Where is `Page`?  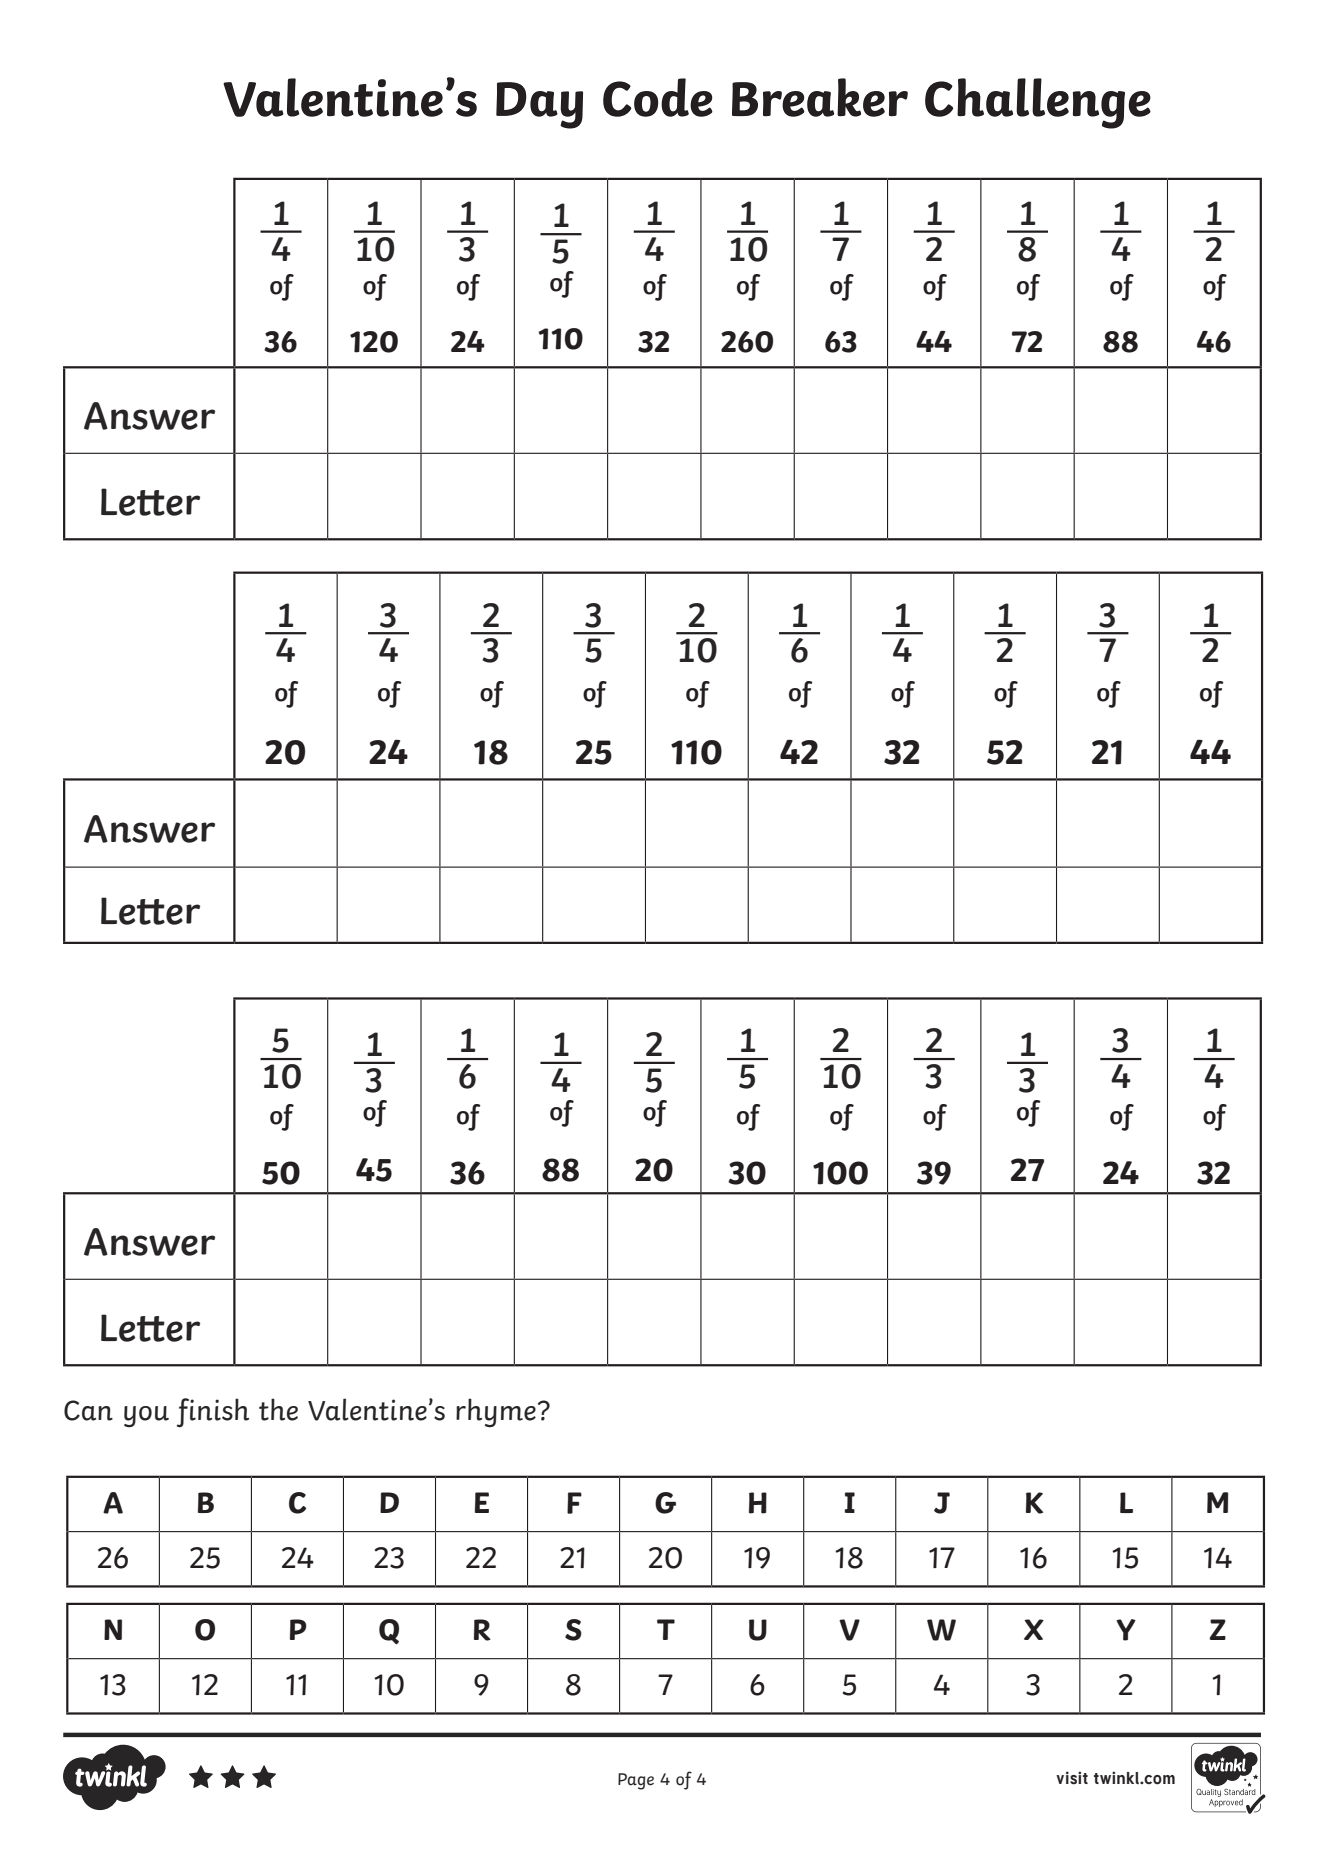
Page is located at coordinates (636, 1781).
